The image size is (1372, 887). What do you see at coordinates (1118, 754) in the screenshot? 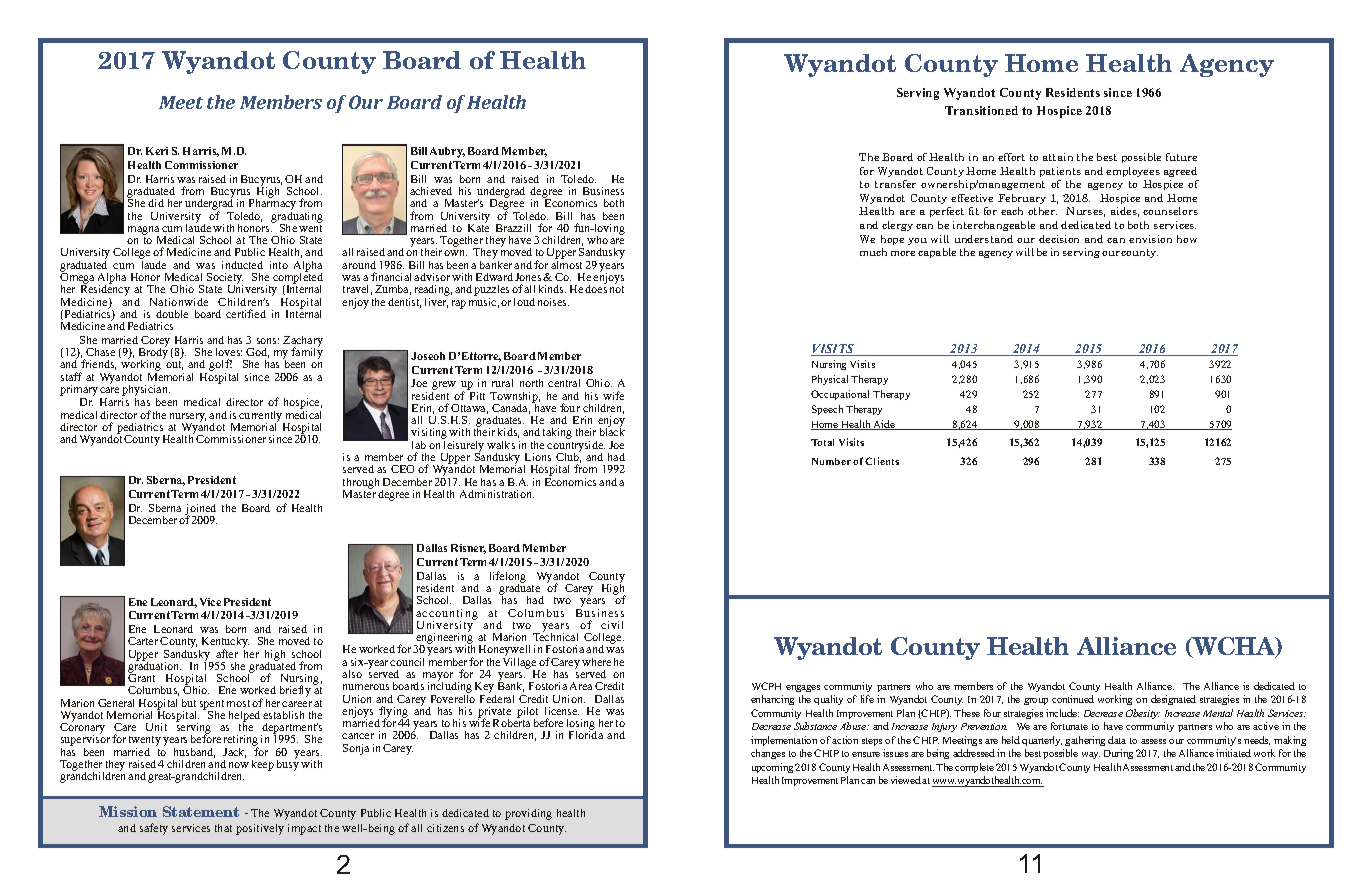
I see `During` at bounding box center [1118, 754].
